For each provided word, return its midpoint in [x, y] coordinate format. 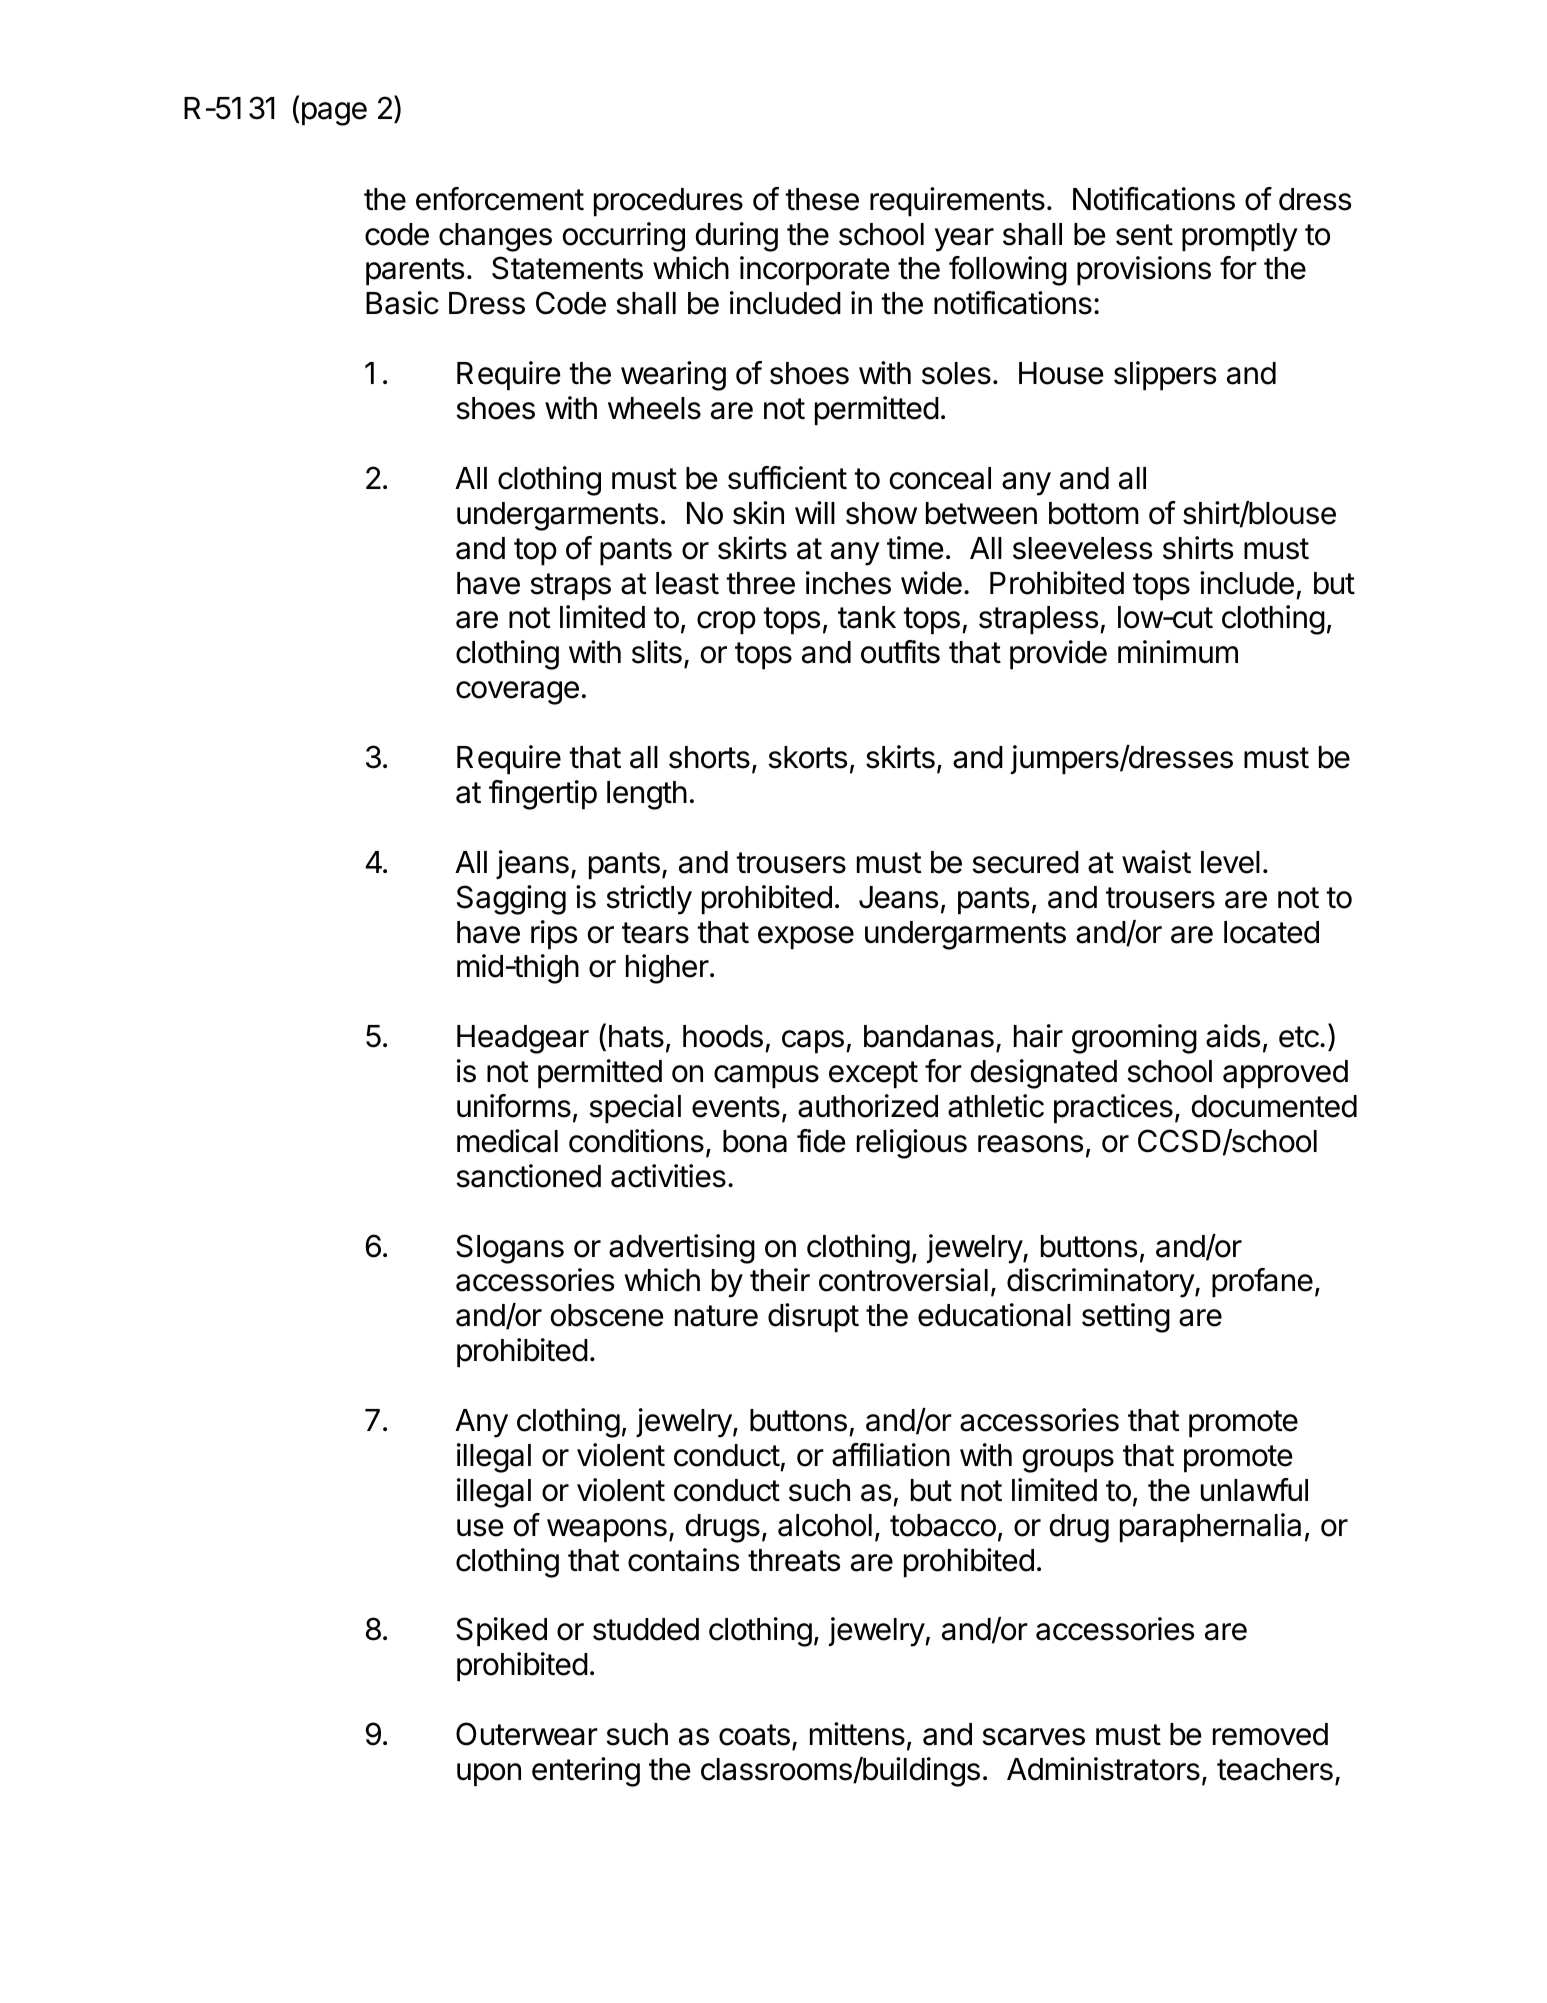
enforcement [500, 199]
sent [1144, 235]
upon [489, 1775]
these [822, 199]
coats [754, 1735]
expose [806, 938]
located [1271, 932]
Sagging [511, 900]
